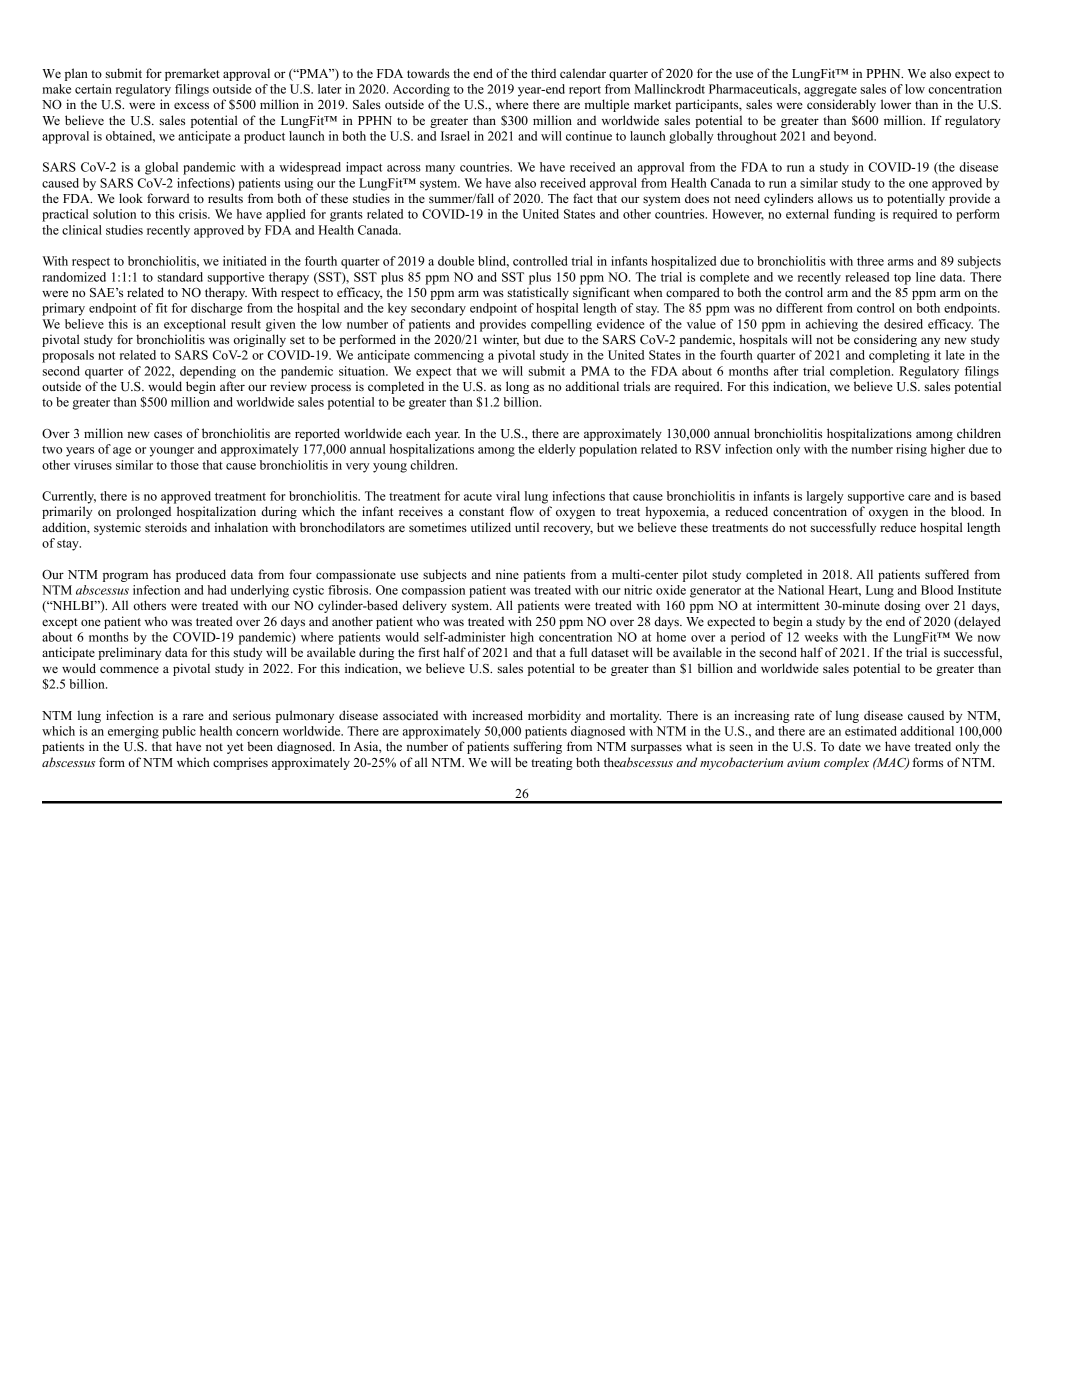 Image resolution: width=1065 pixels, height=1378 pixels. I want to click on excess, so click(191, 105).
